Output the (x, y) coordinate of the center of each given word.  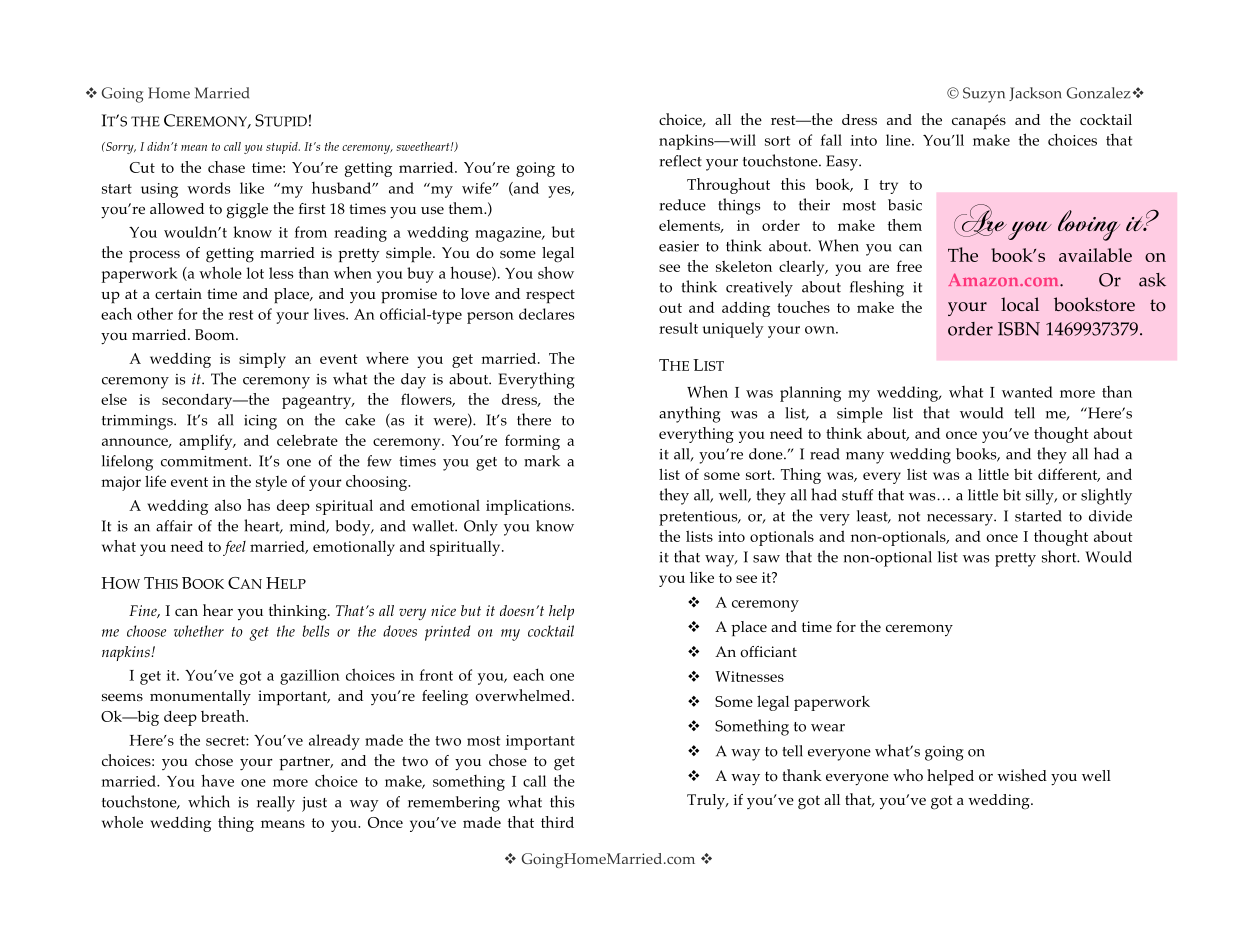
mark (542, 461)
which (209, 801)
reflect (680, 161)
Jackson (1035, 94)
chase (226, 167)
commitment (205, 461)
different (1069, 475)
